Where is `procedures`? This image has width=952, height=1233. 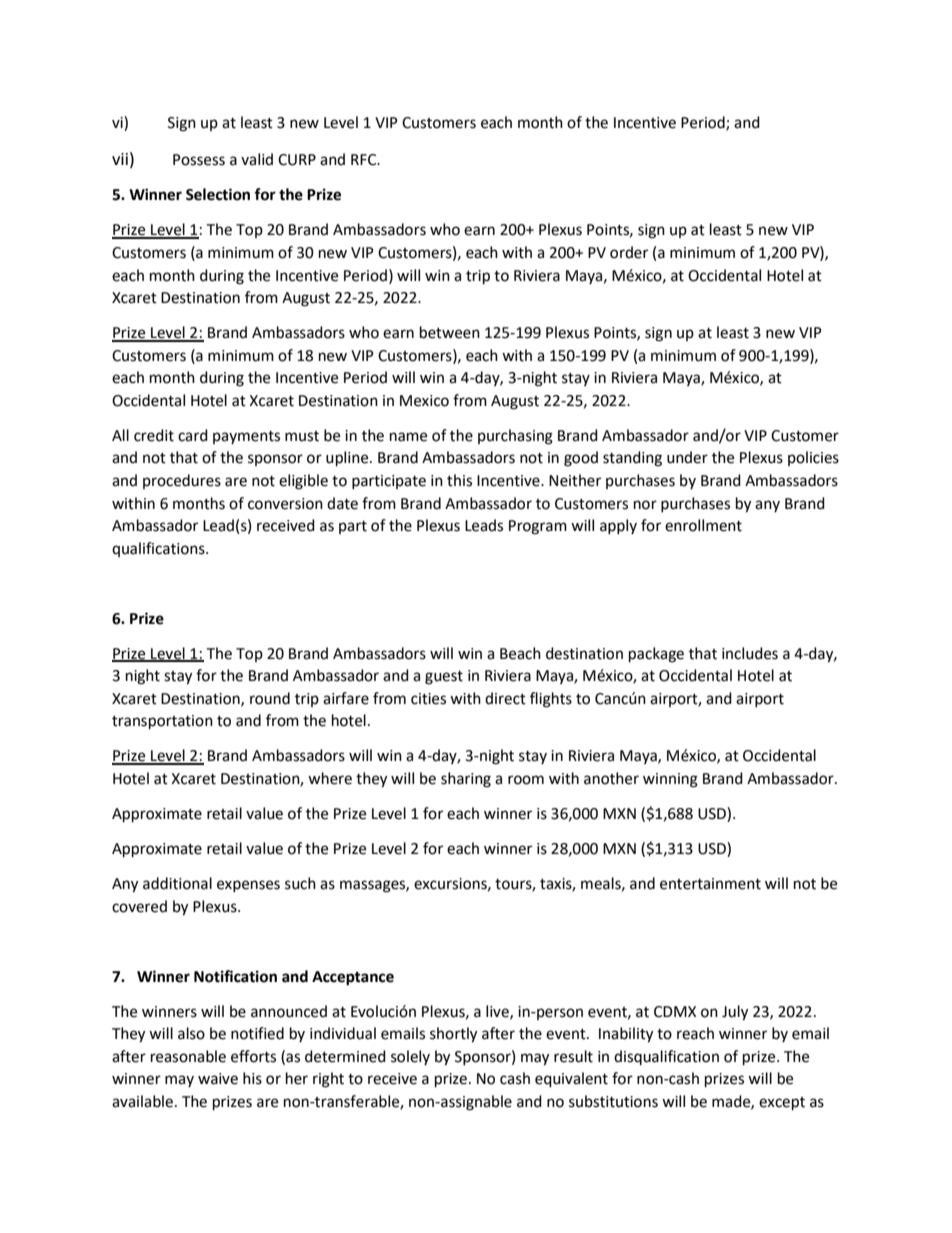 procedures is located at coordinates (182, 481).
